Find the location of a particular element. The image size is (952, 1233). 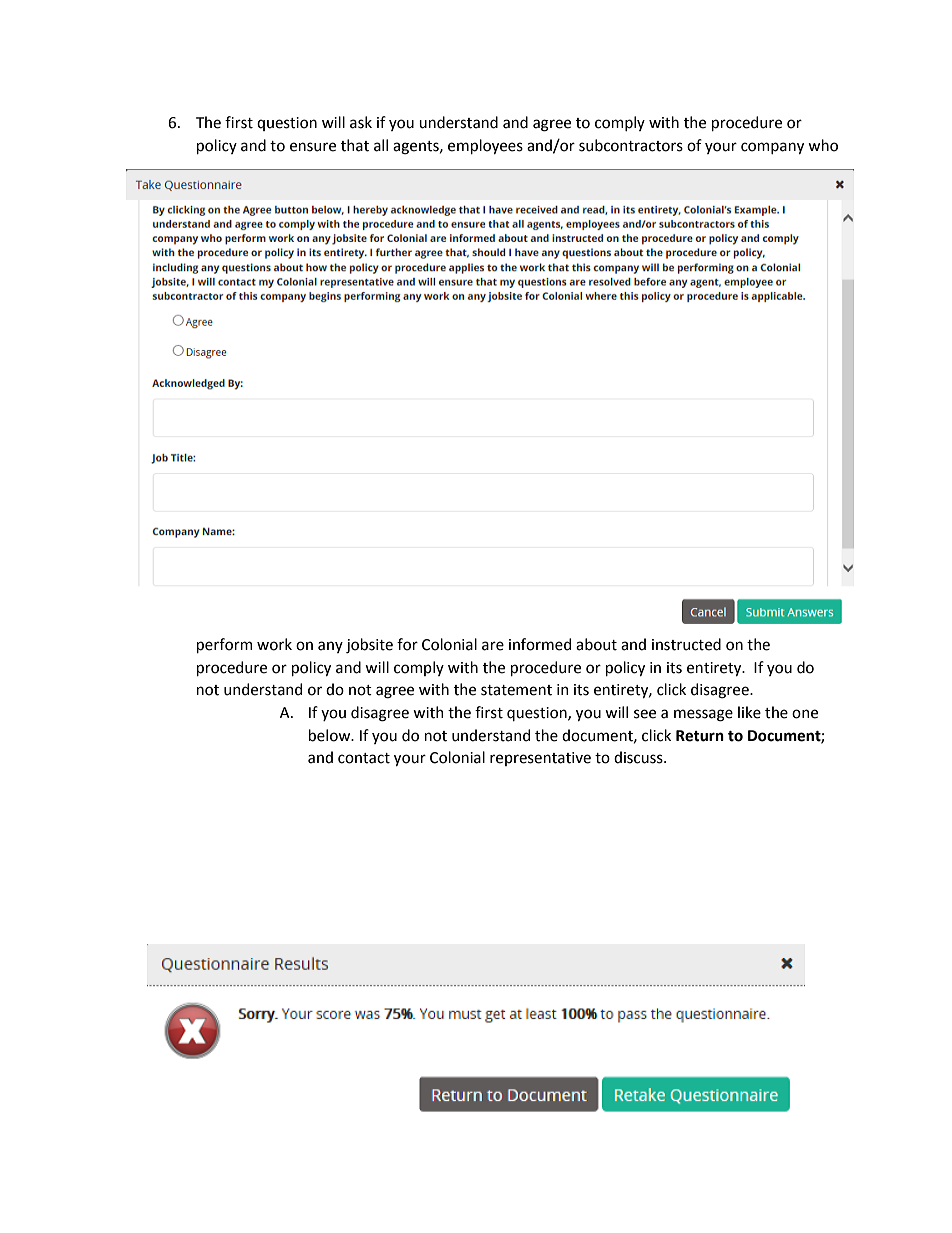

work is located at coordinates (274, 644).
